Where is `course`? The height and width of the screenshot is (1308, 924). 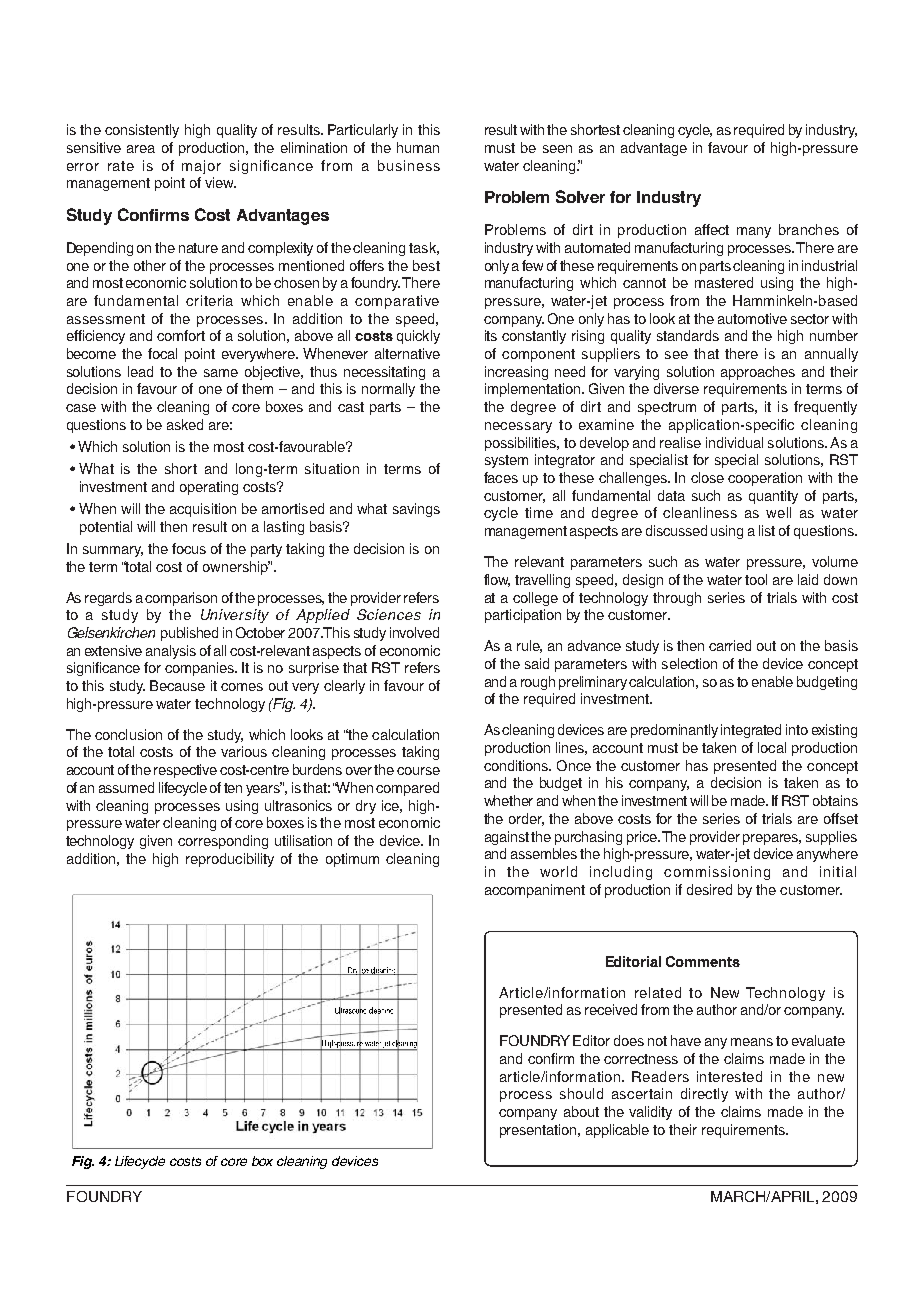 course is located at coordinates (418, 771).
